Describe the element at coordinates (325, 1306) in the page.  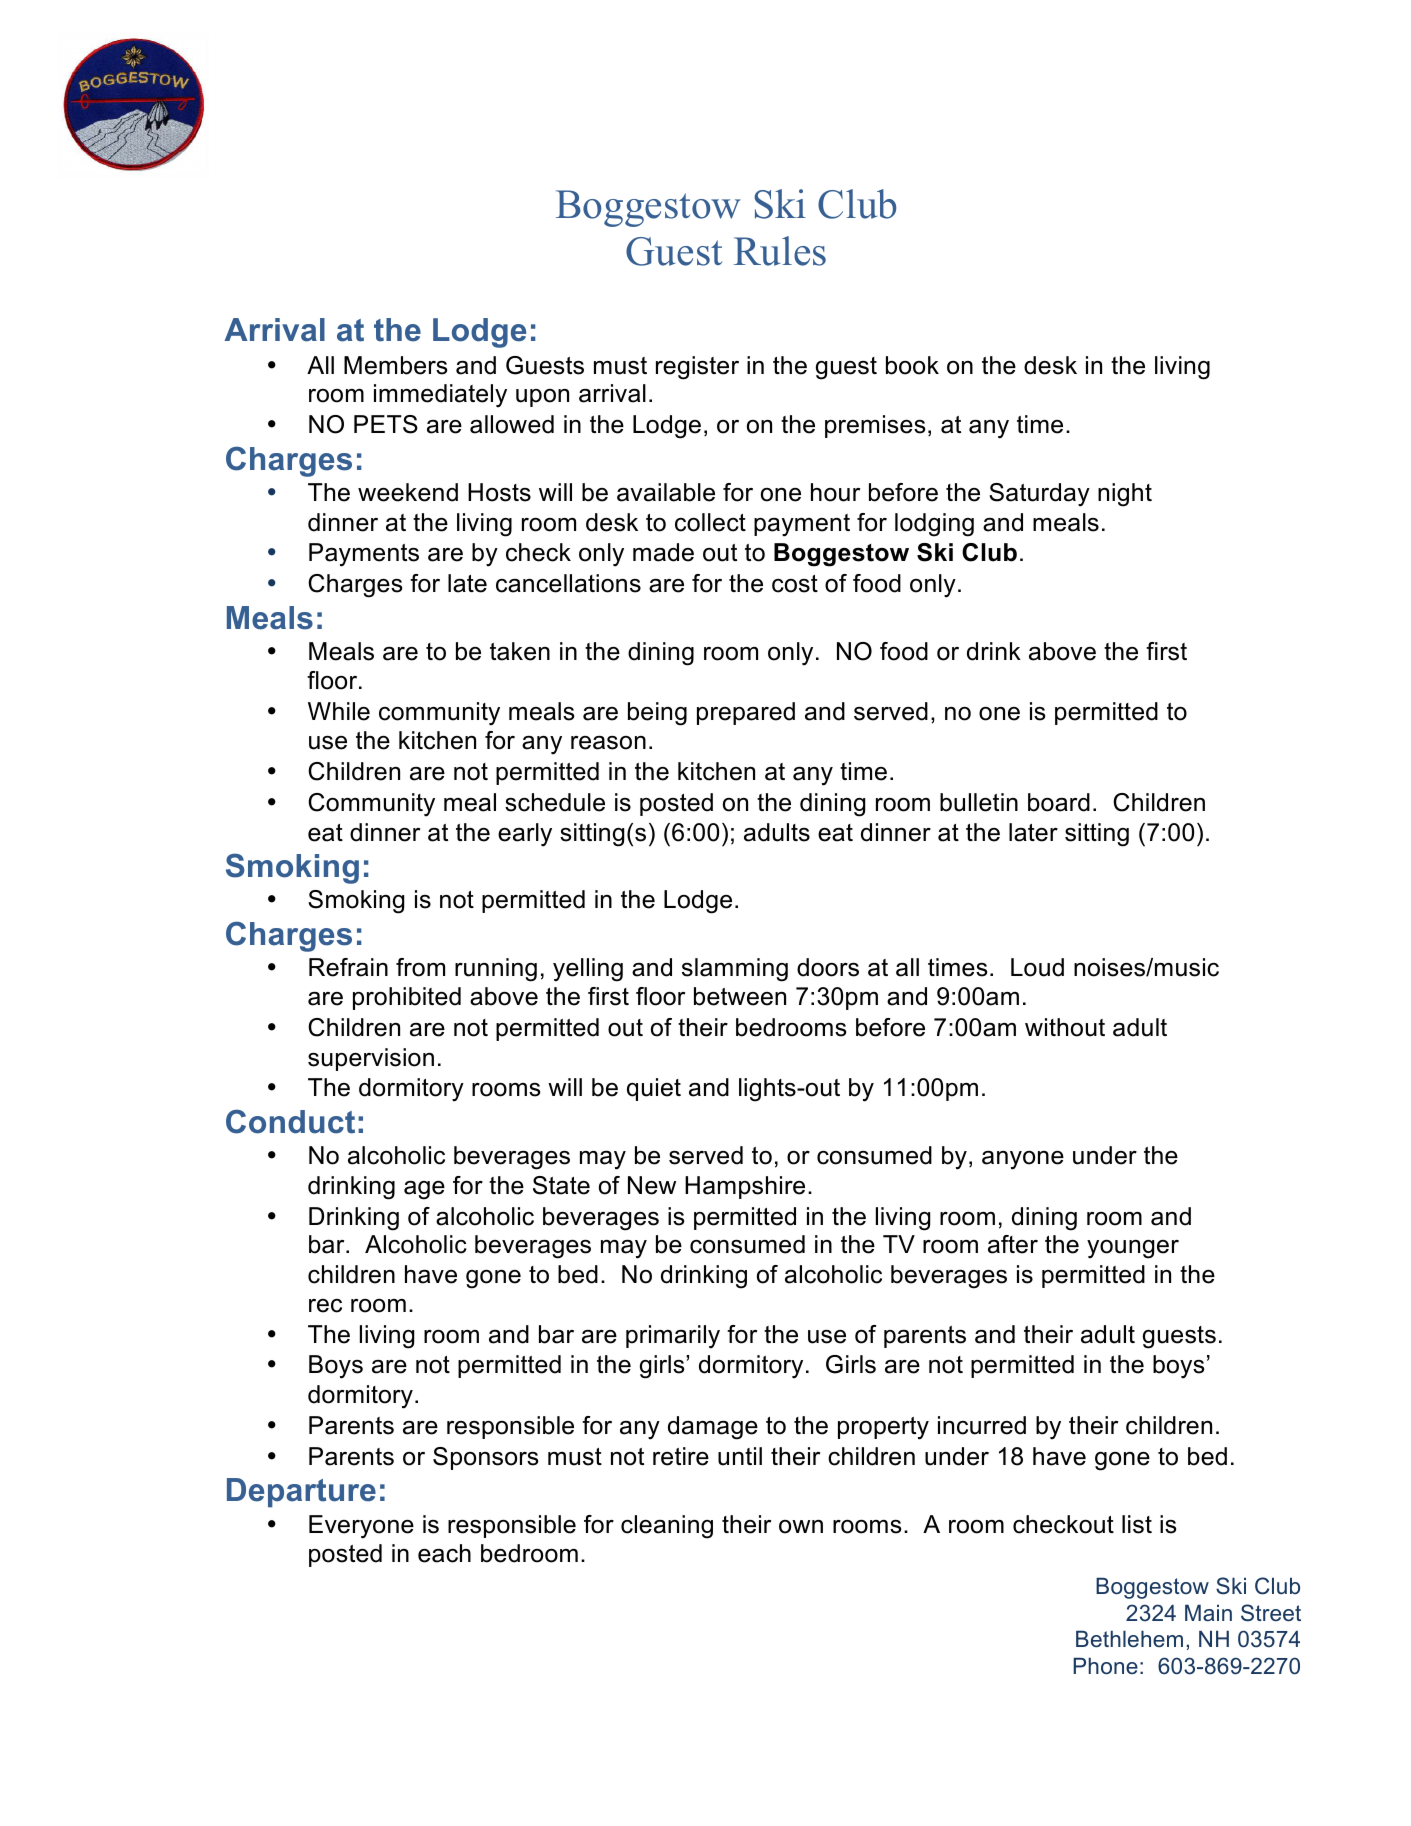
I see `rec` at that location.
